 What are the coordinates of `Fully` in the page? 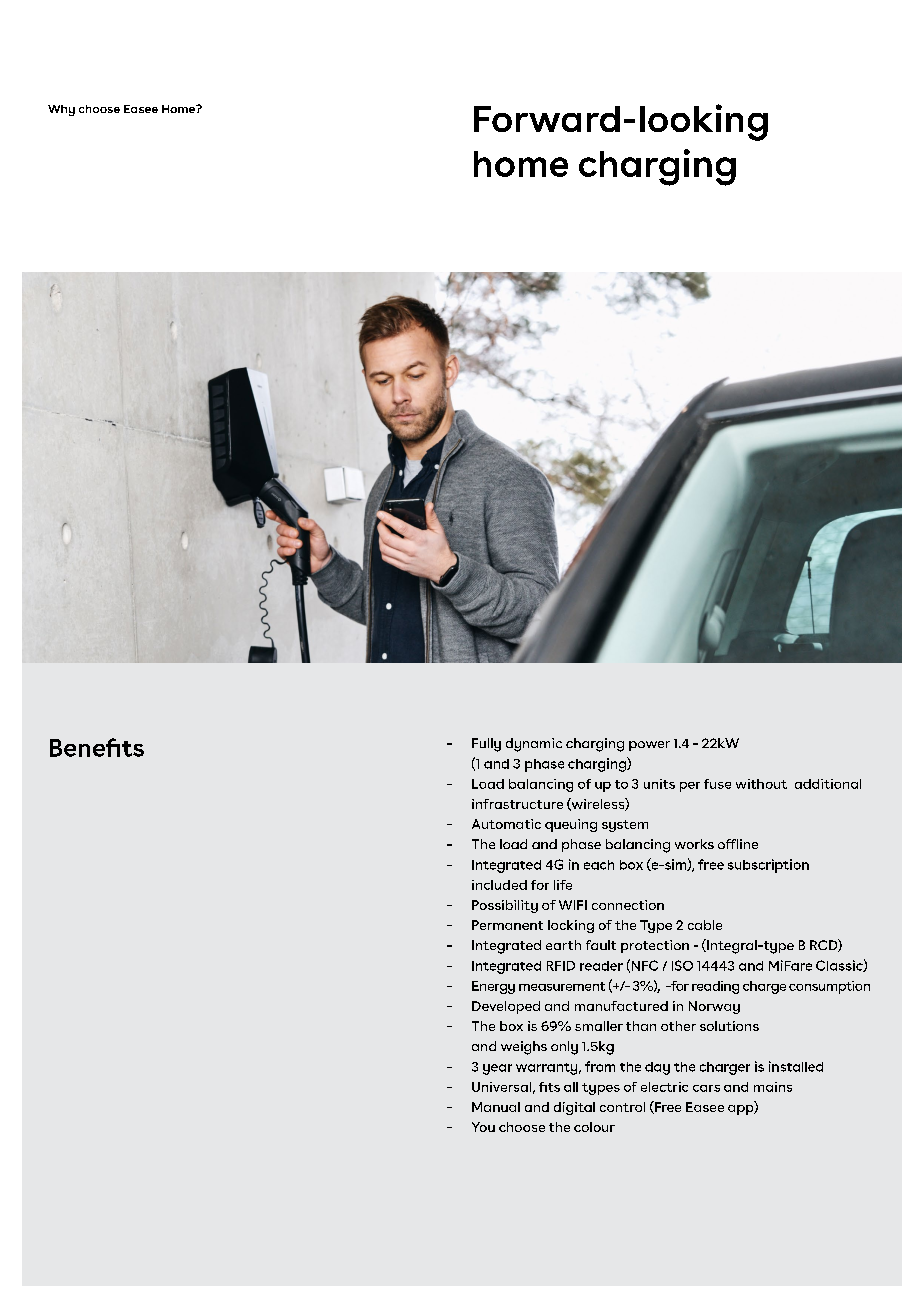 It's located at (486, 745).
